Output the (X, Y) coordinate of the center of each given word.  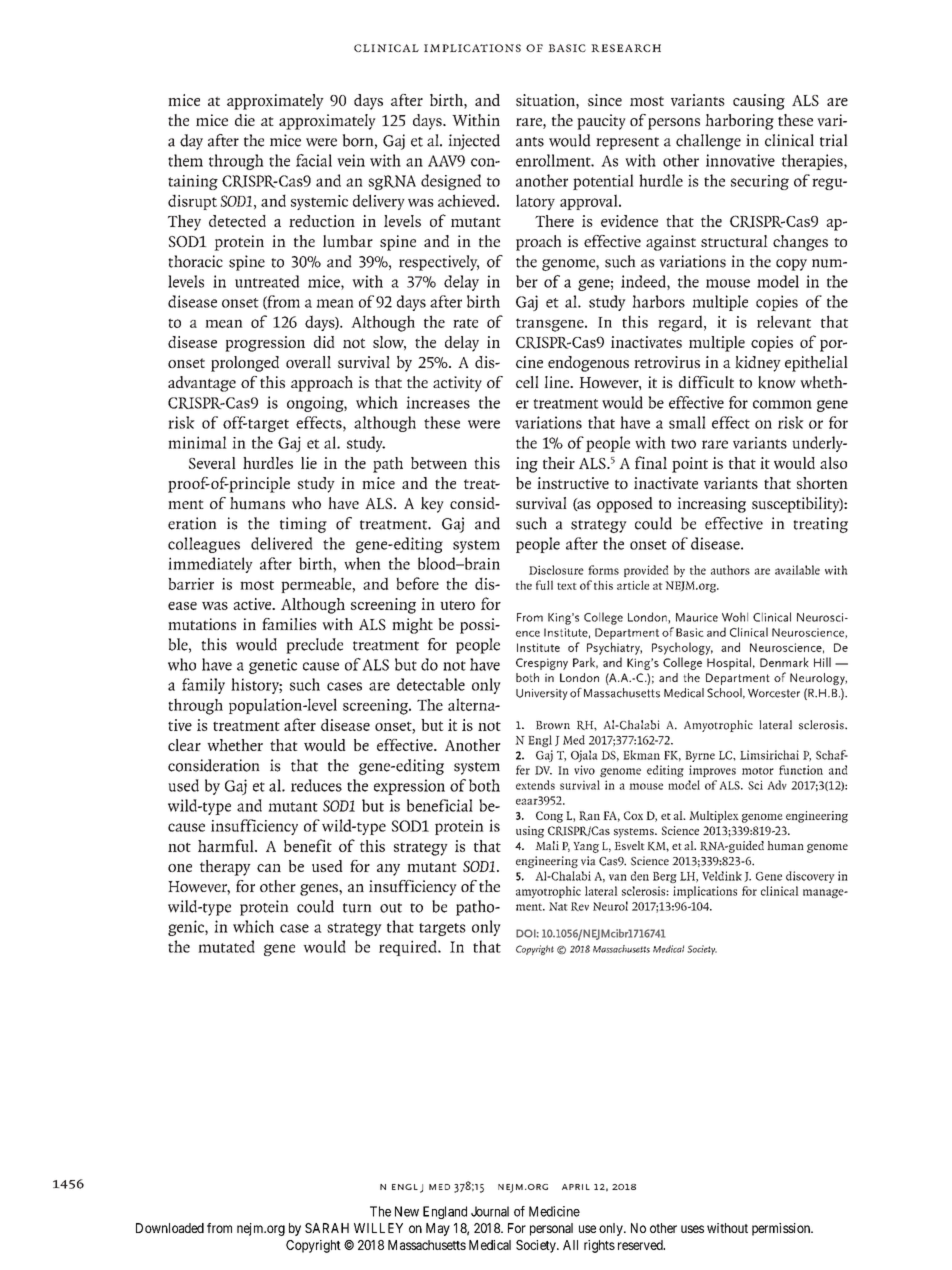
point (690, 465)
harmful (227, 845)
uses (692, 1229)
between (439, 463)
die (245, 120)
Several (212, 463)
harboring (739, 122)
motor (758, 771)
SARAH (327, 1228)
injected (474, 142)
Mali (547, 845)
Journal (490, 1211)
